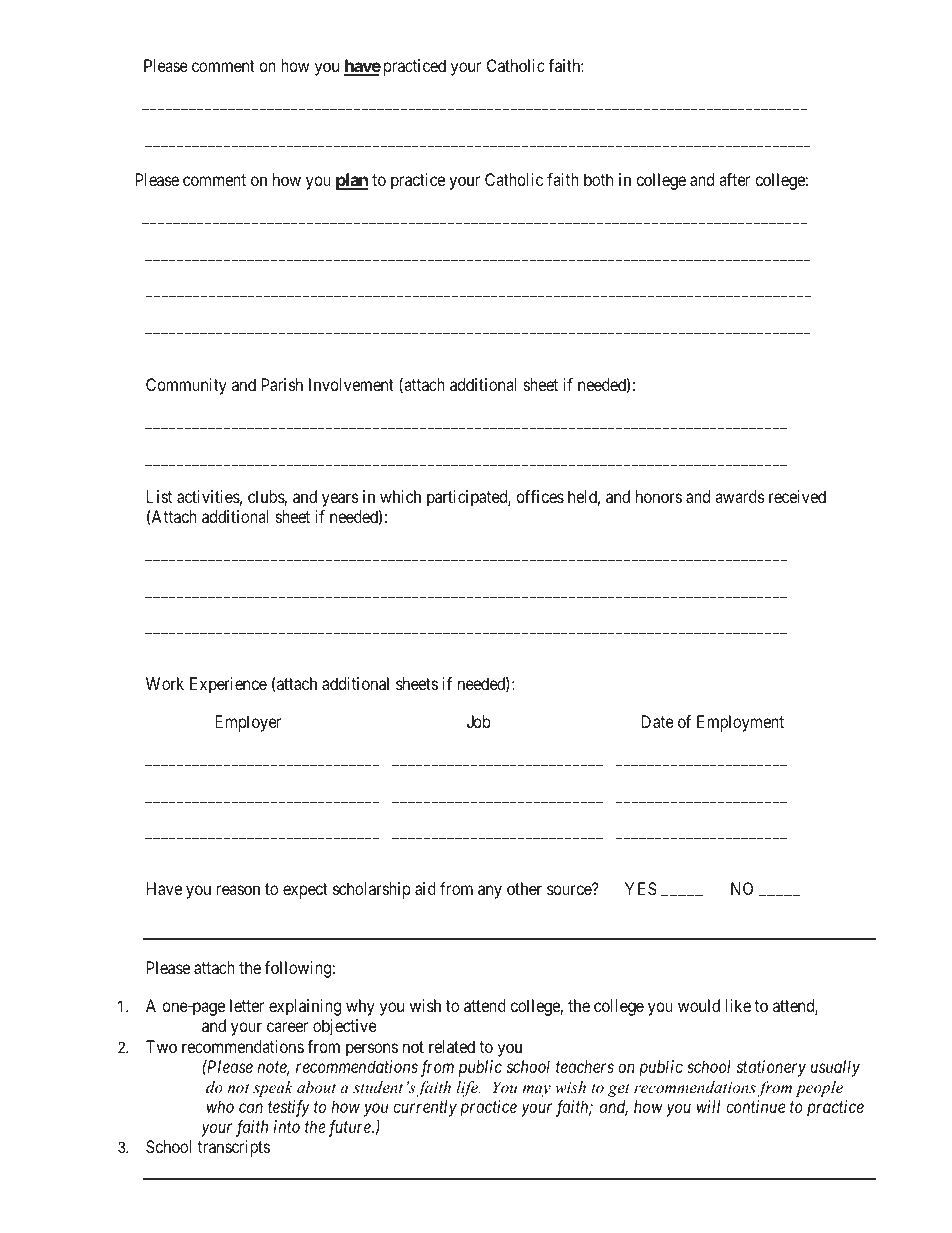  I want to click on List, so click(159, 496).
